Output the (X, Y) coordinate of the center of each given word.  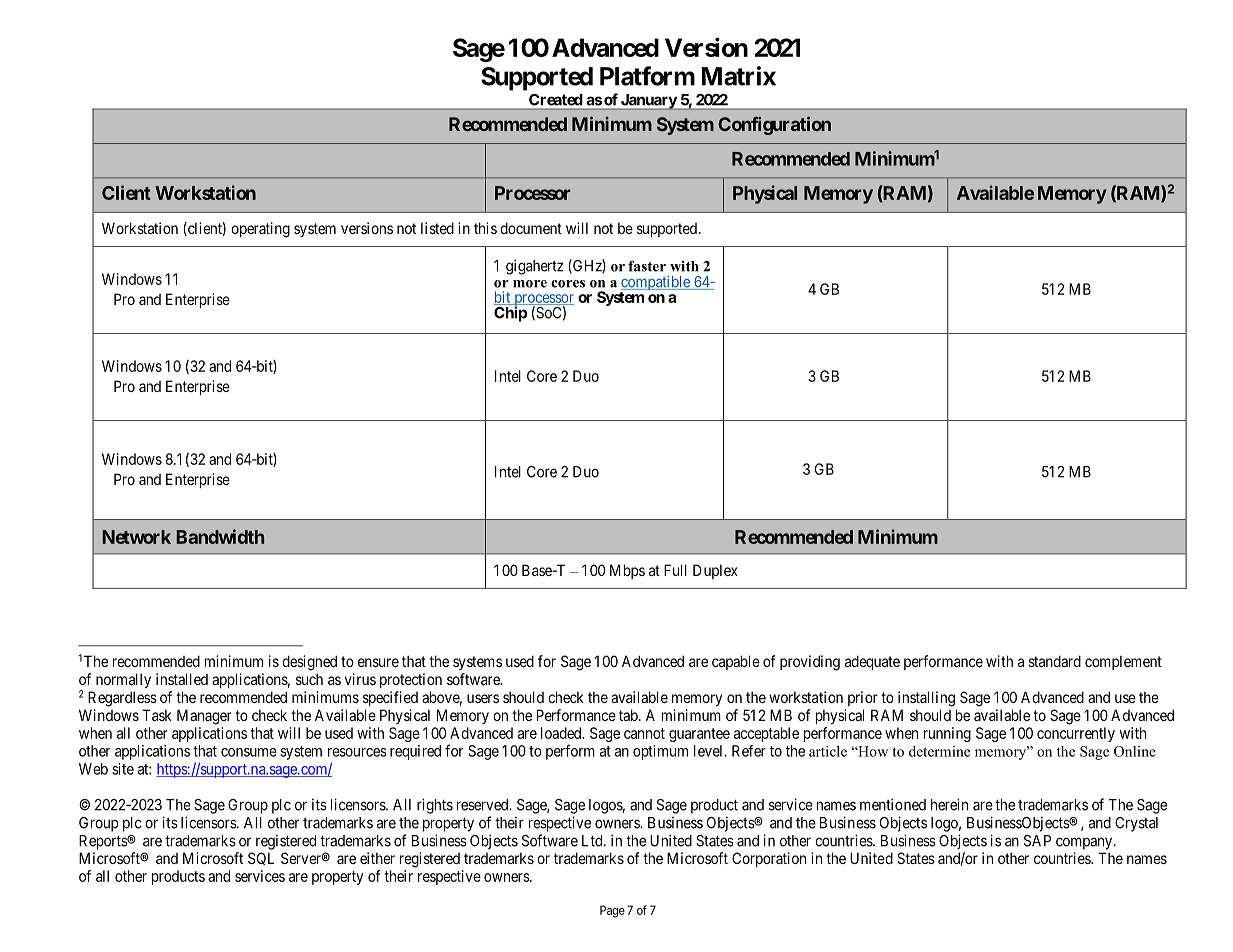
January (648, 102)
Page (612, 911)
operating (260, 230)
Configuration (774, 126)
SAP (1037, 841)
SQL (261, 858)
